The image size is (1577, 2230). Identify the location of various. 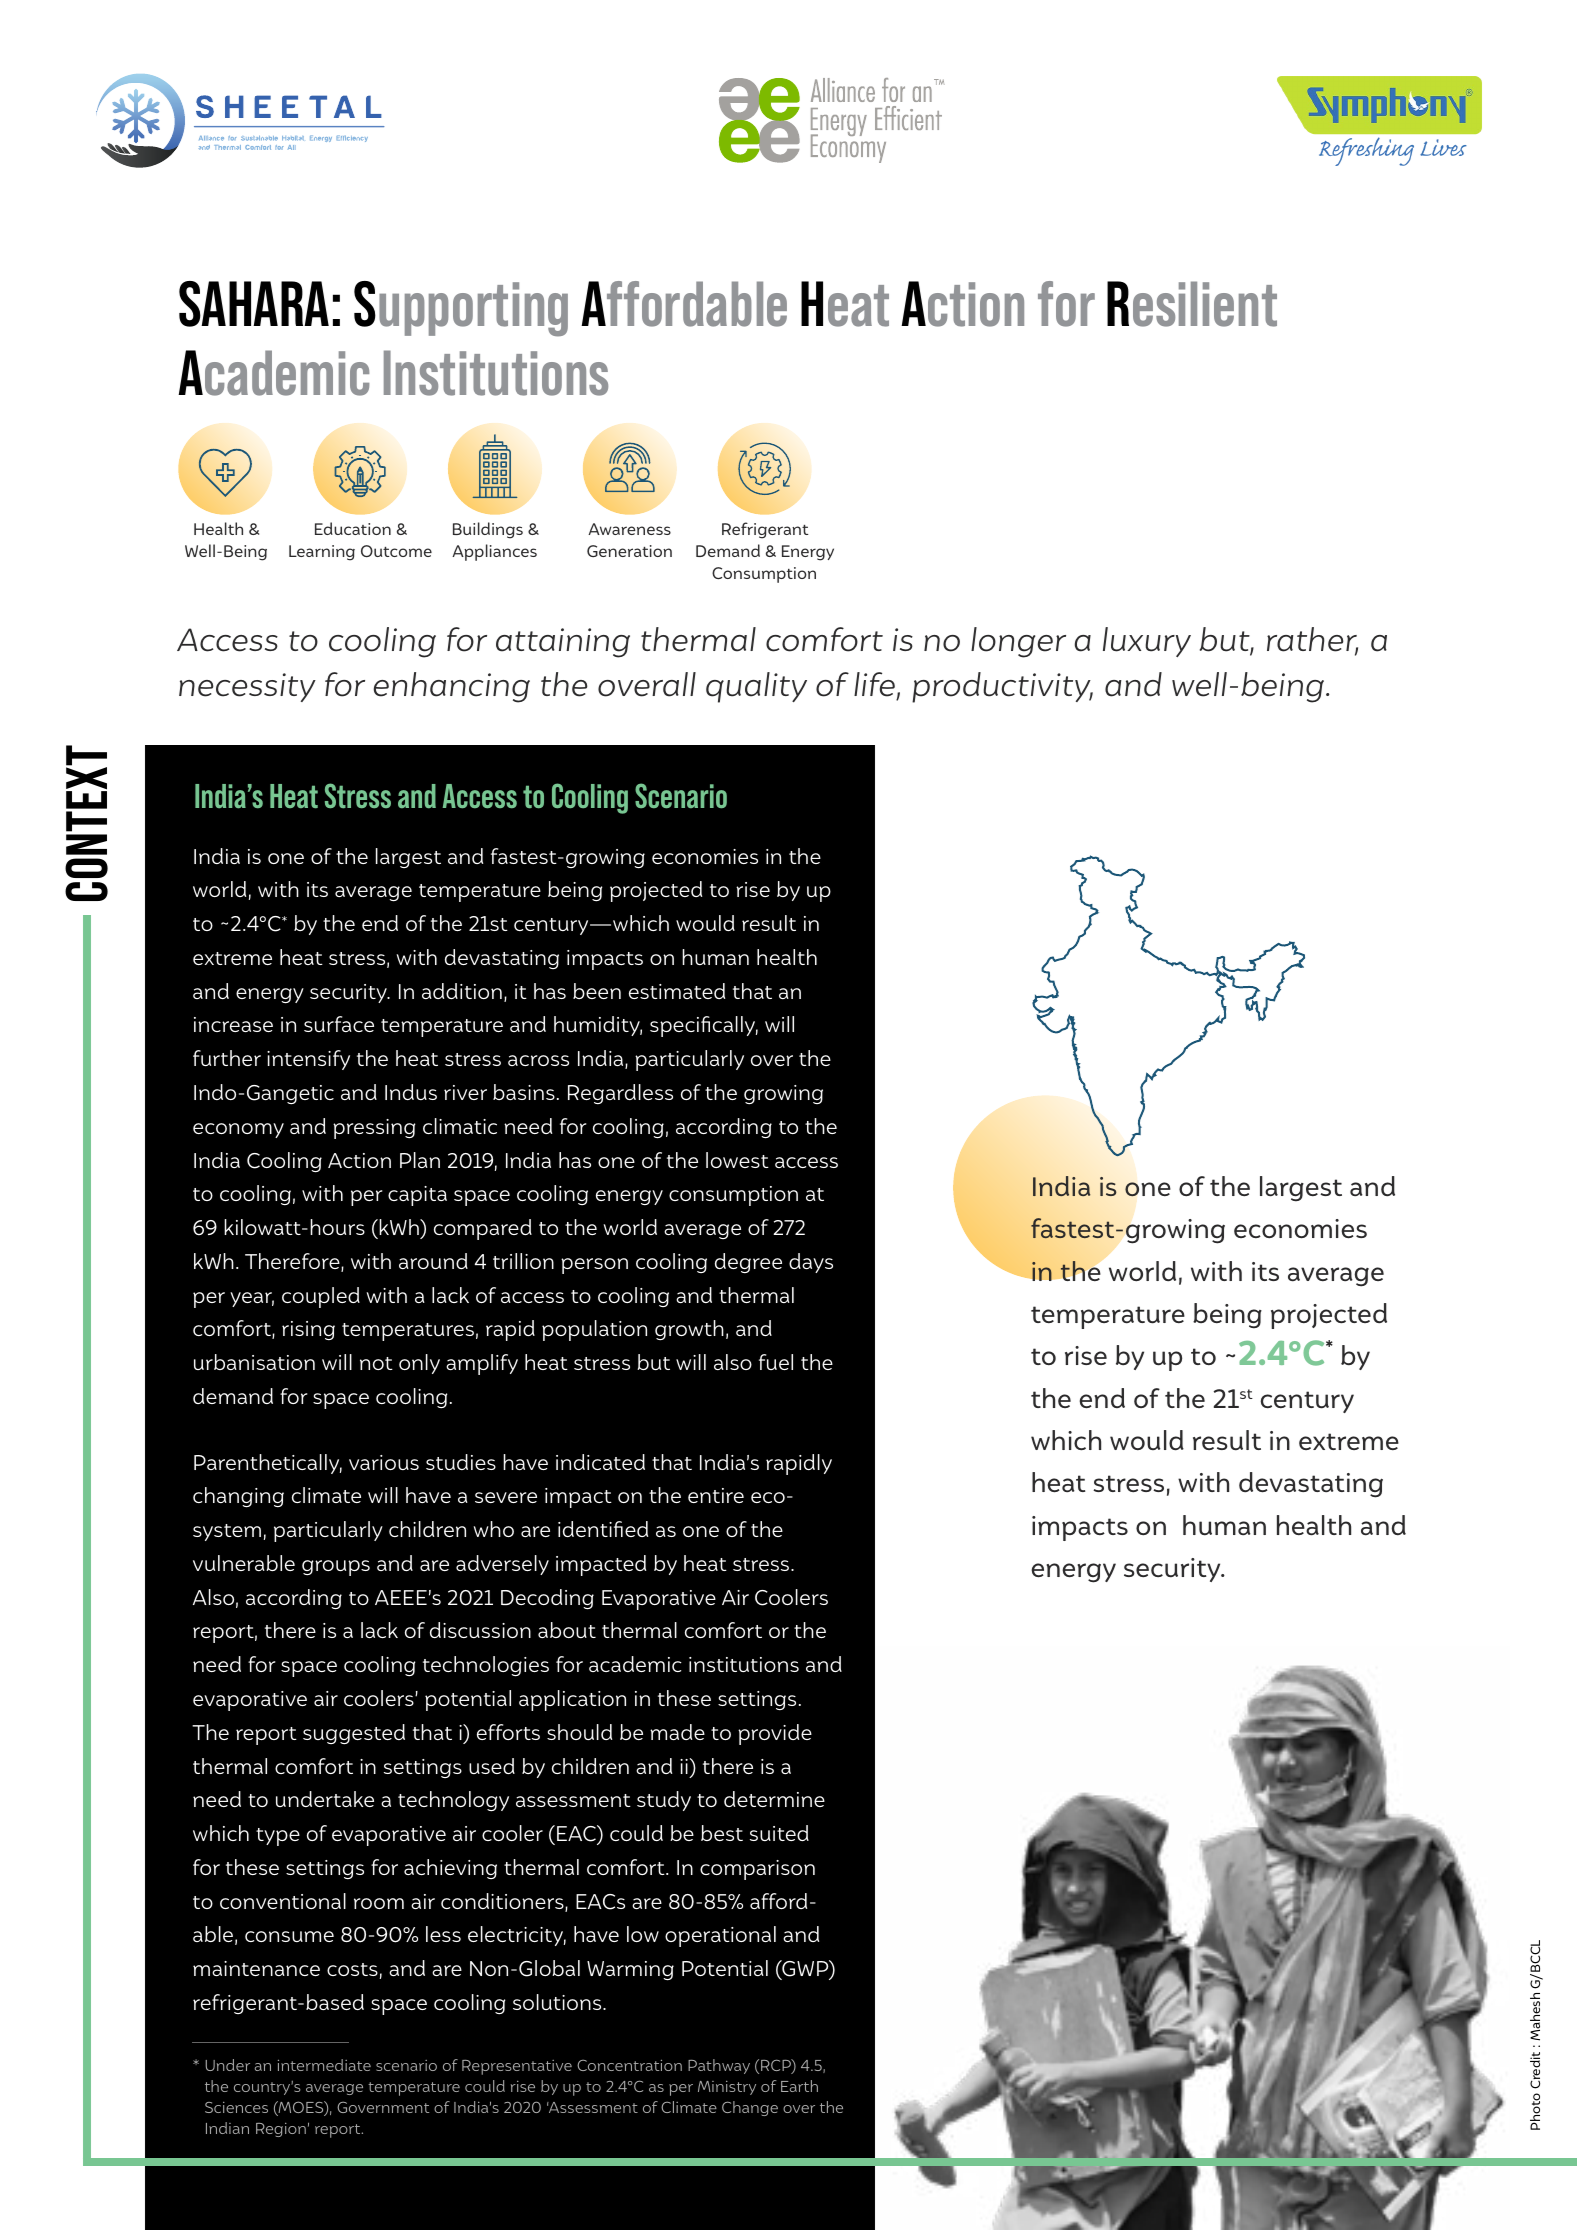
(384, 1462).
